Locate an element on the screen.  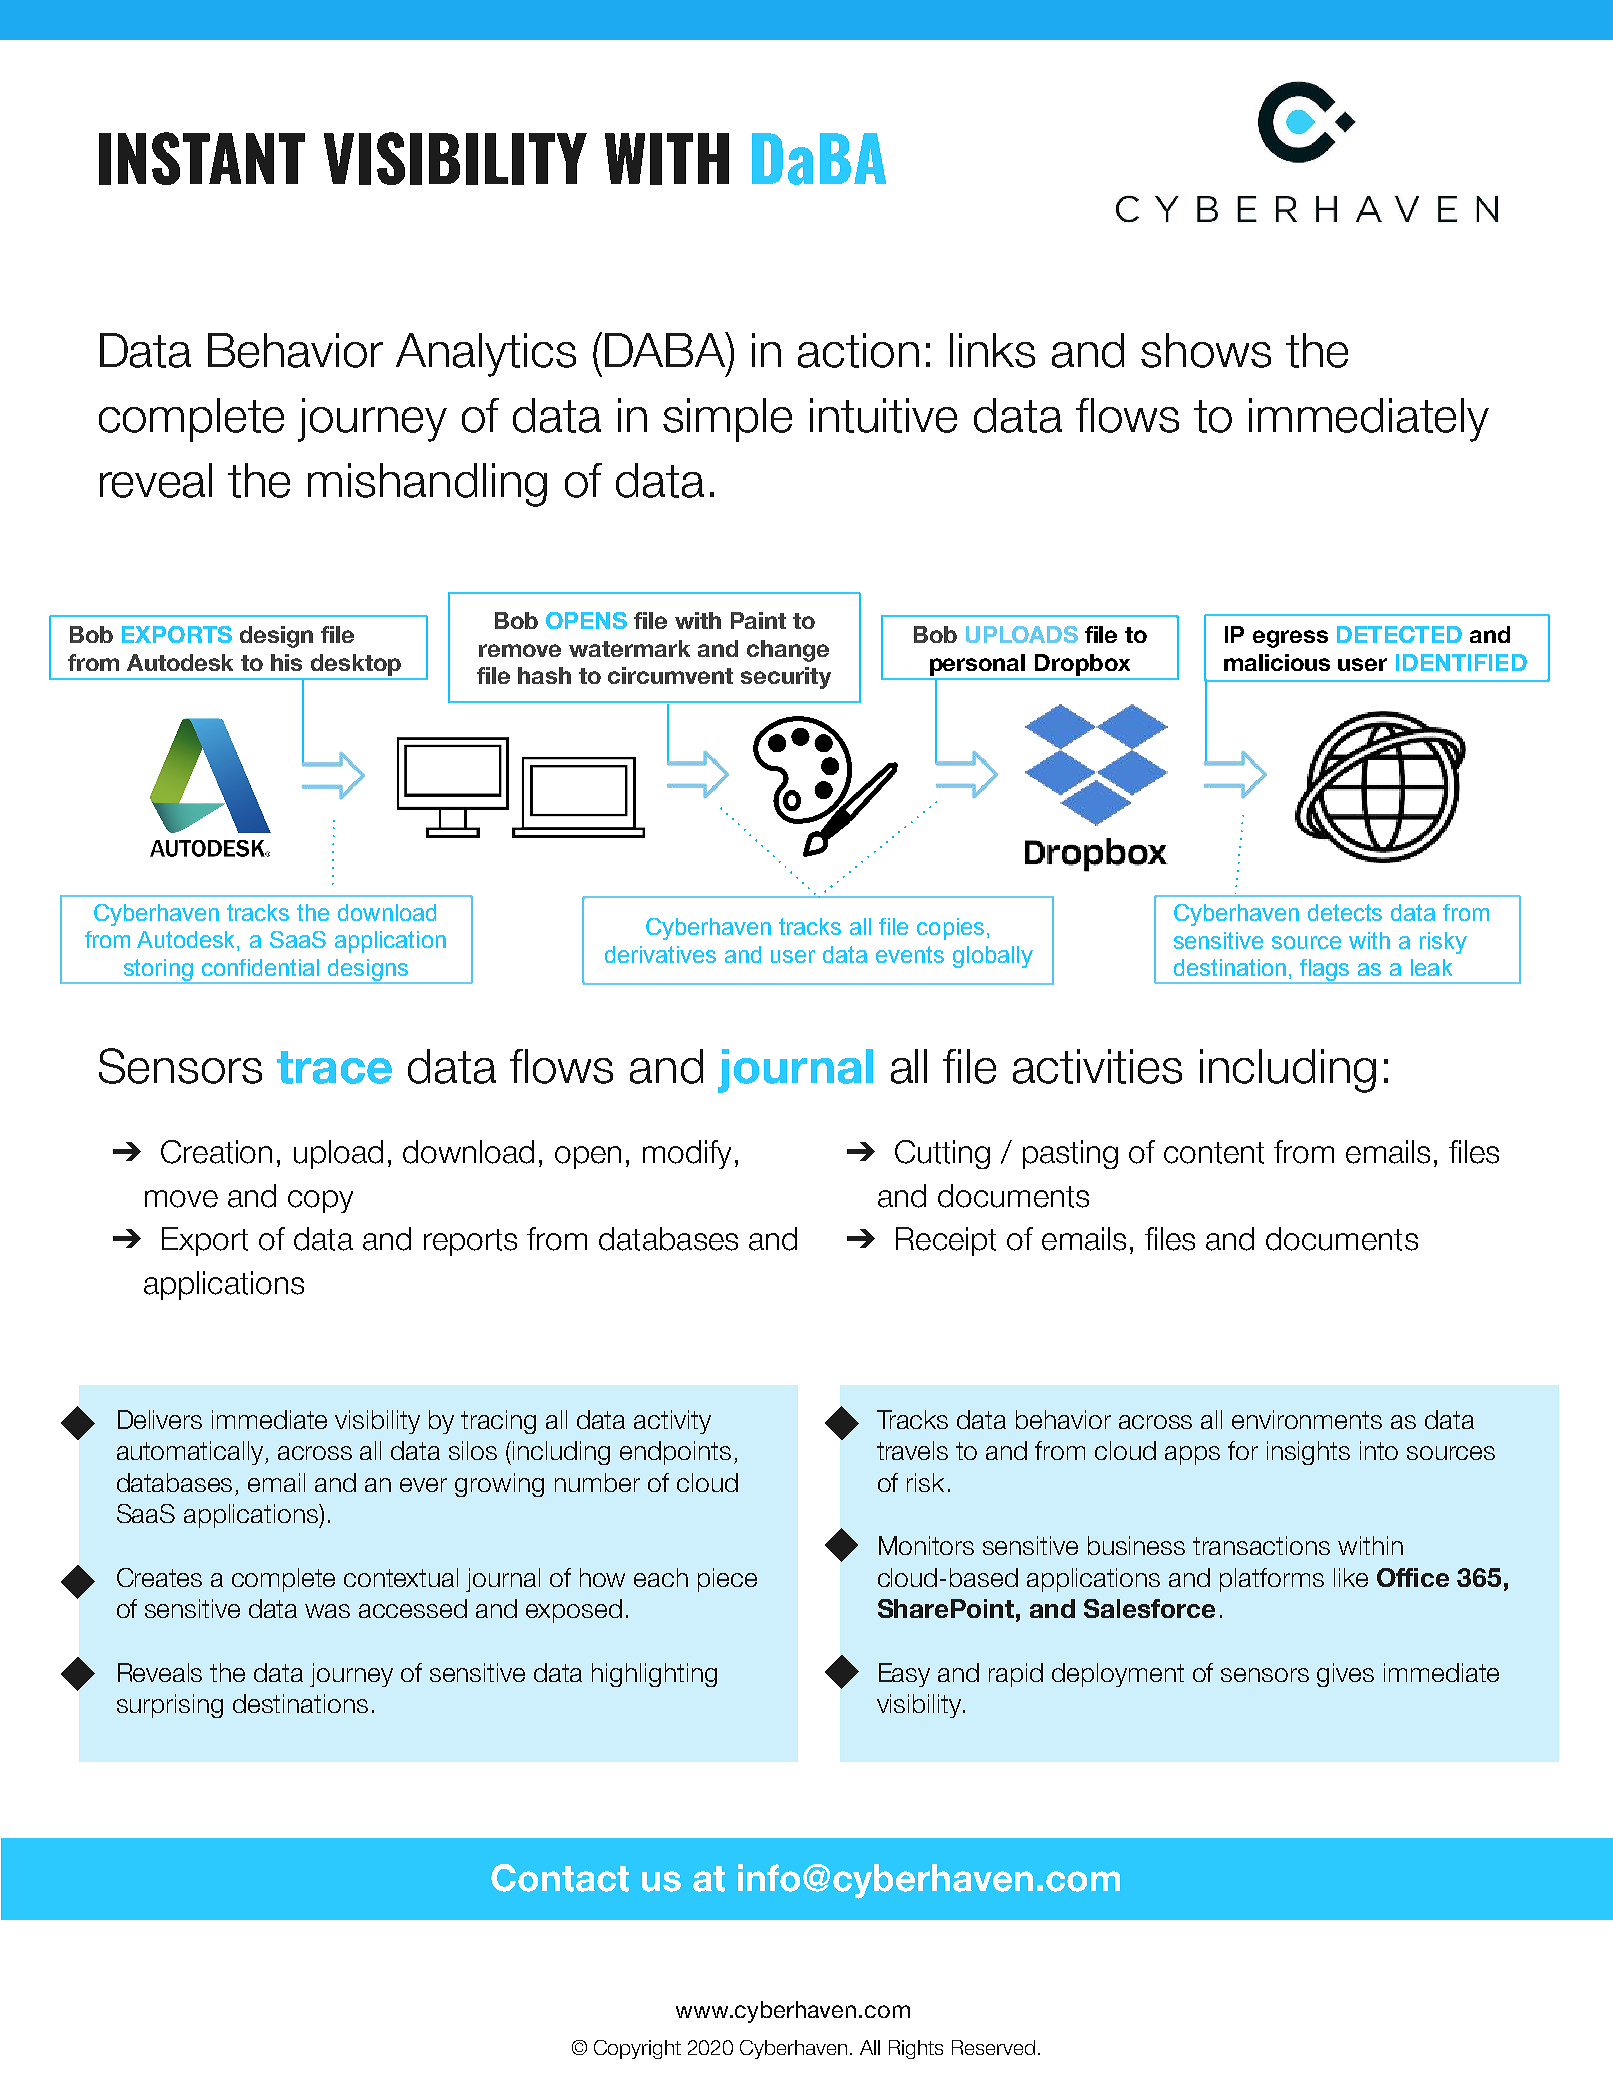
automatically is located at coordinates (191, 1453).
